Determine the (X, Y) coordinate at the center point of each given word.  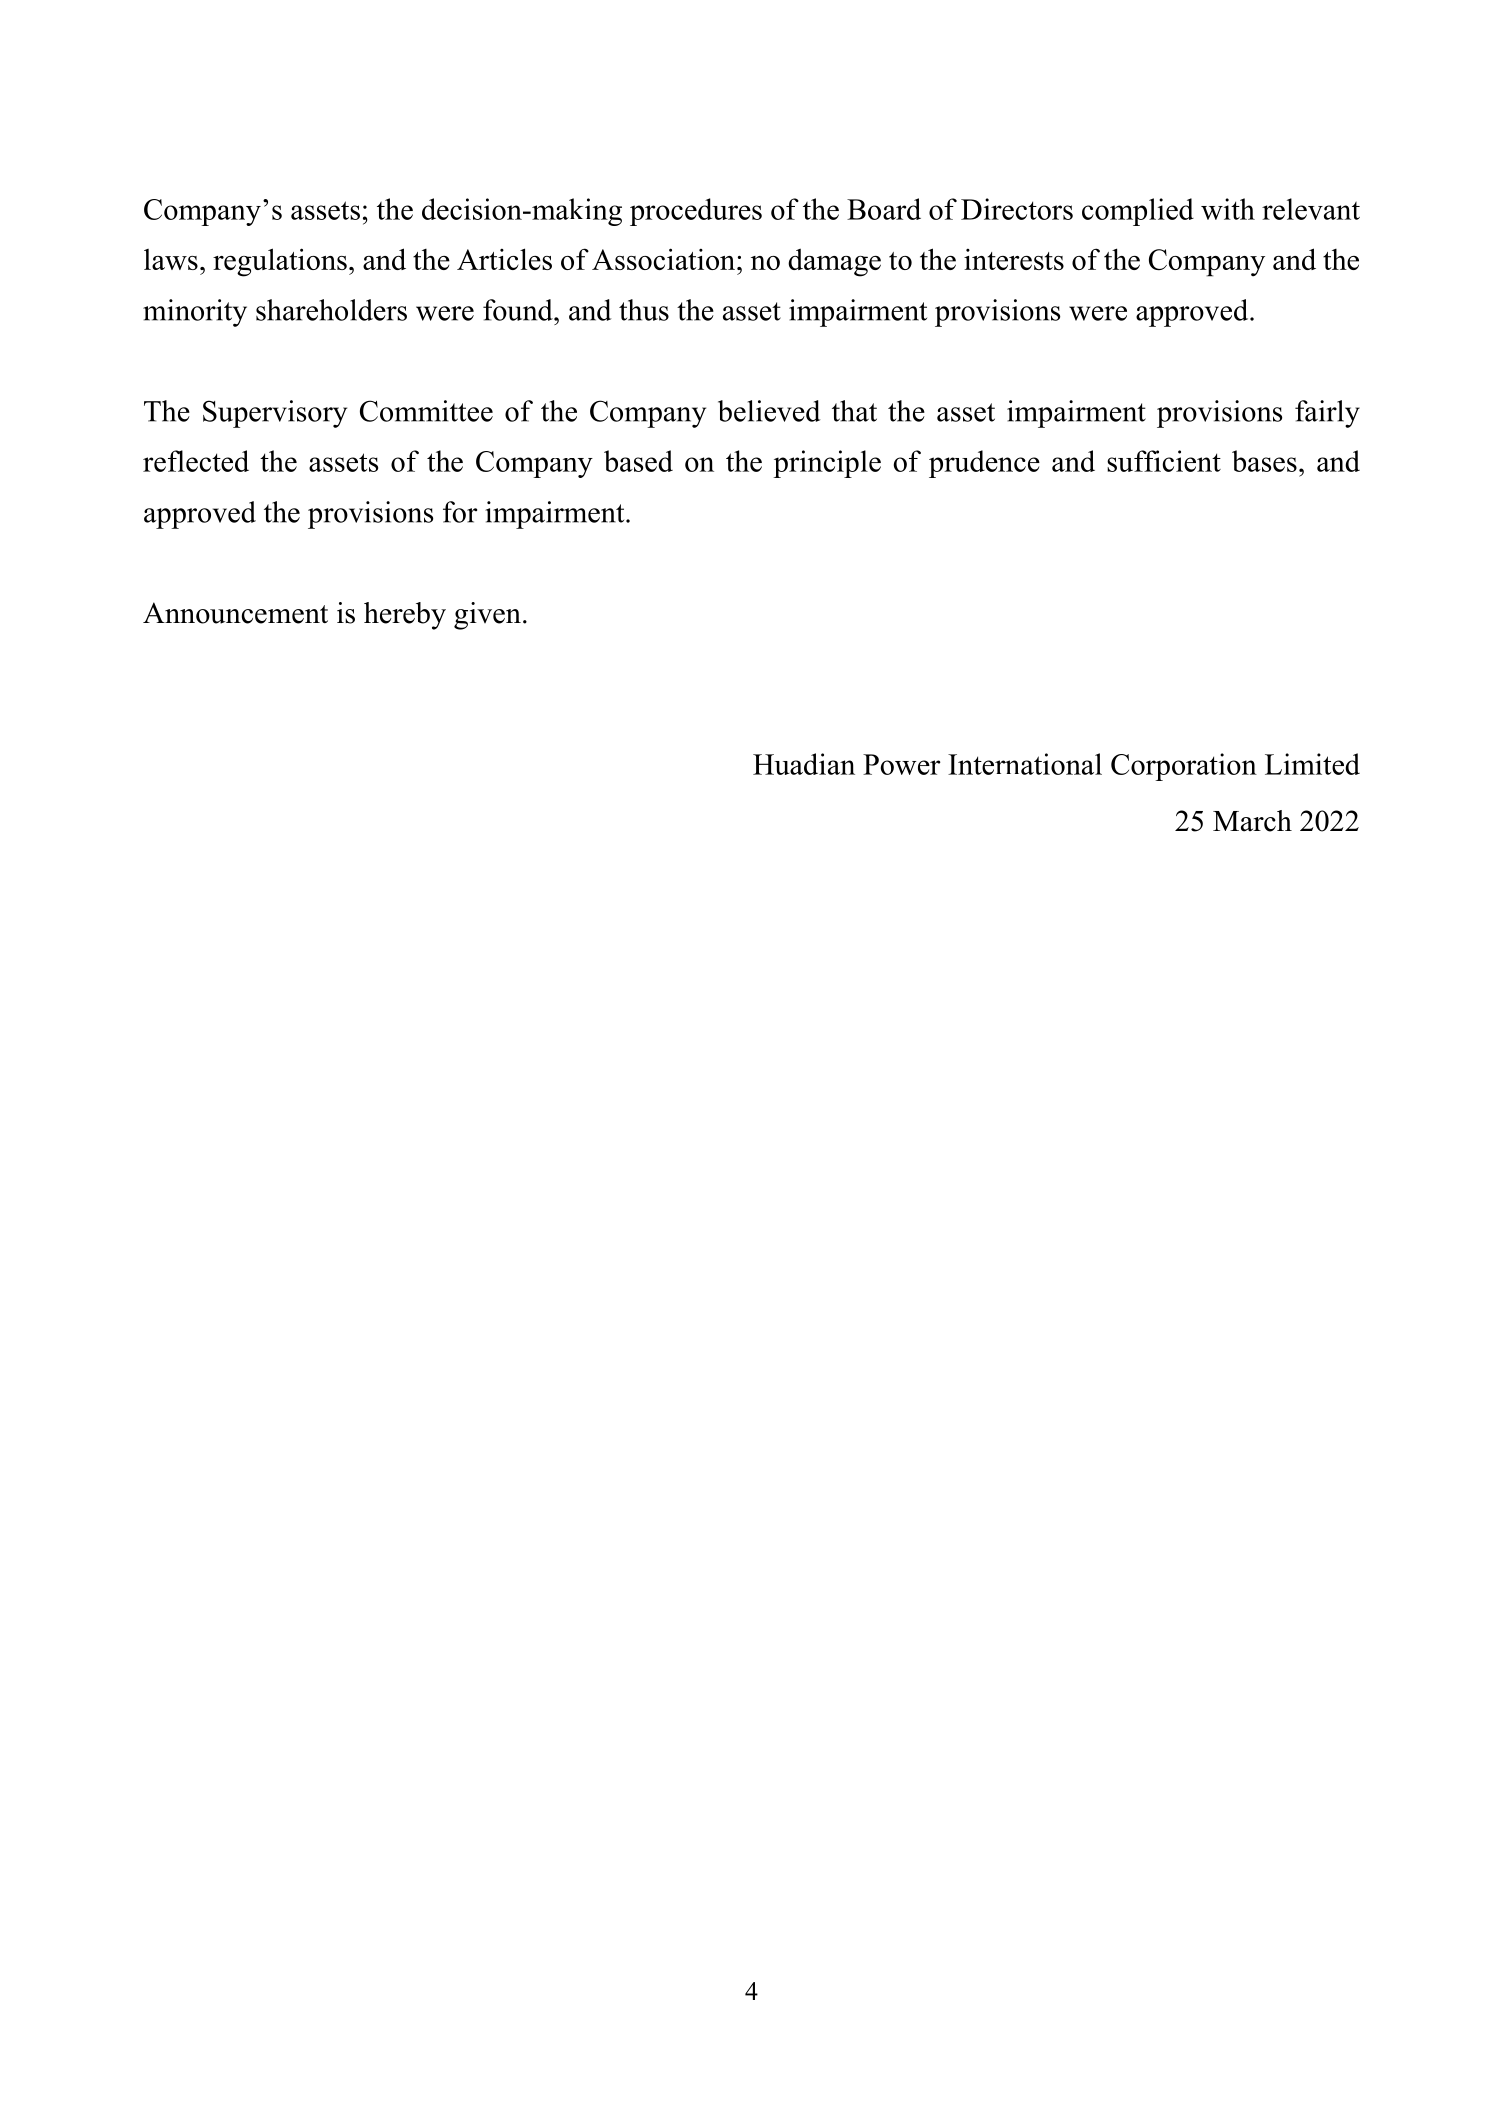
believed (769, 411)
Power (902, 764)
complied (1138, 212)
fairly (1327, 414)
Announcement (235, 613)
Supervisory (275, 414)
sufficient (1164, 461)
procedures (696, 212)
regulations (280, 262)
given (487, 616)
